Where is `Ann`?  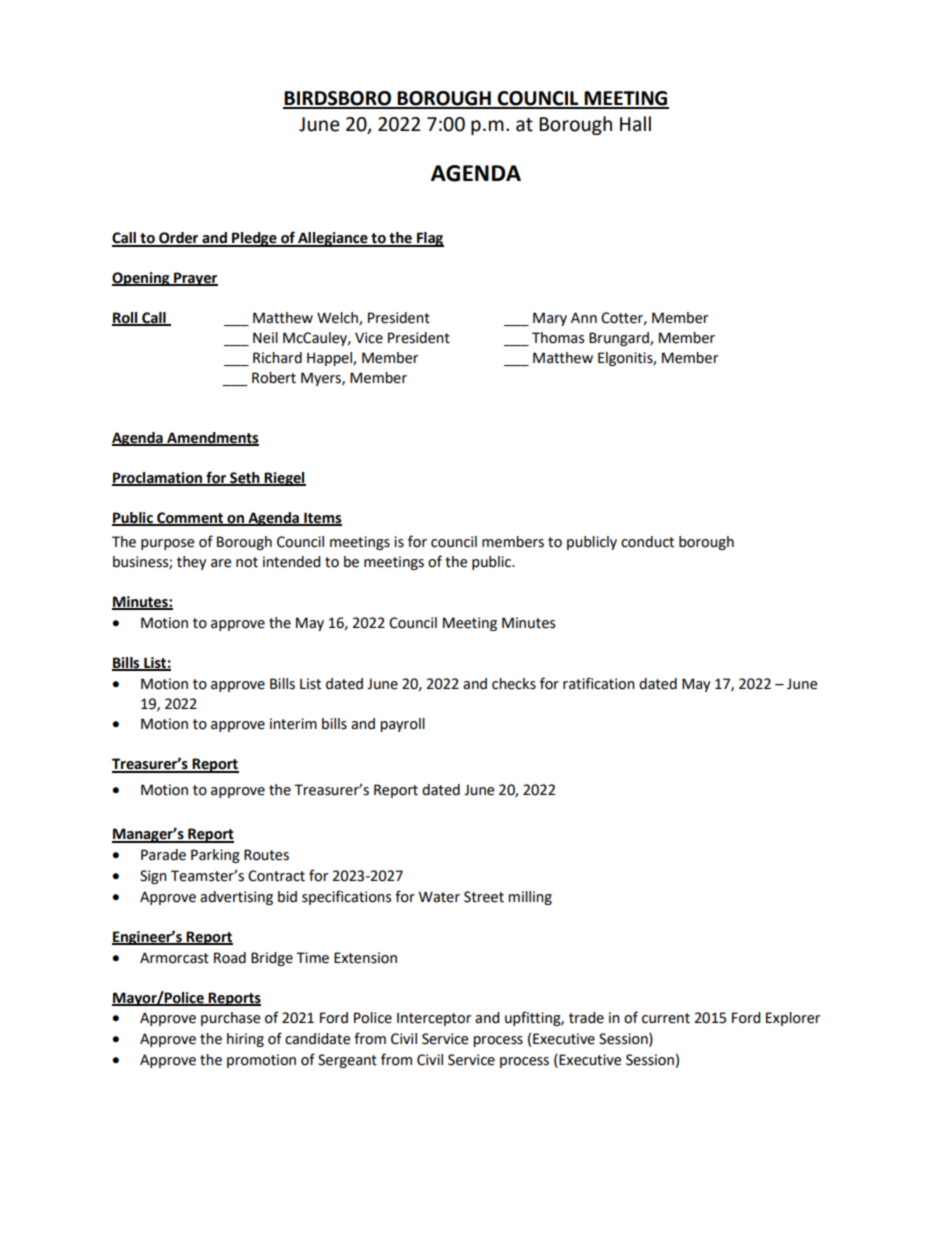 Ann is located at coordinates (584, 317).
